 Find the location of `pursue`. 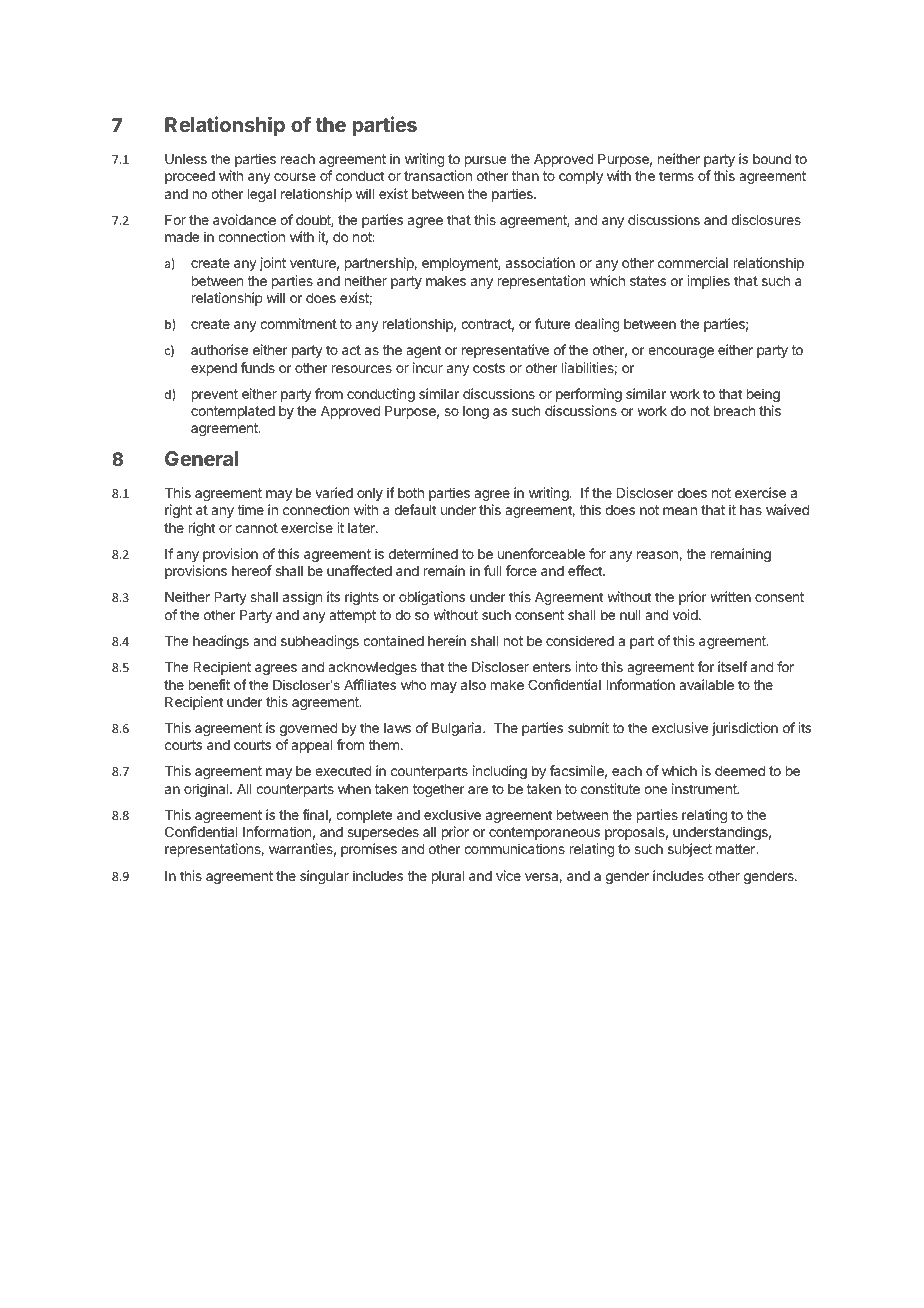

pursue is located at coordinates (485, 161).
